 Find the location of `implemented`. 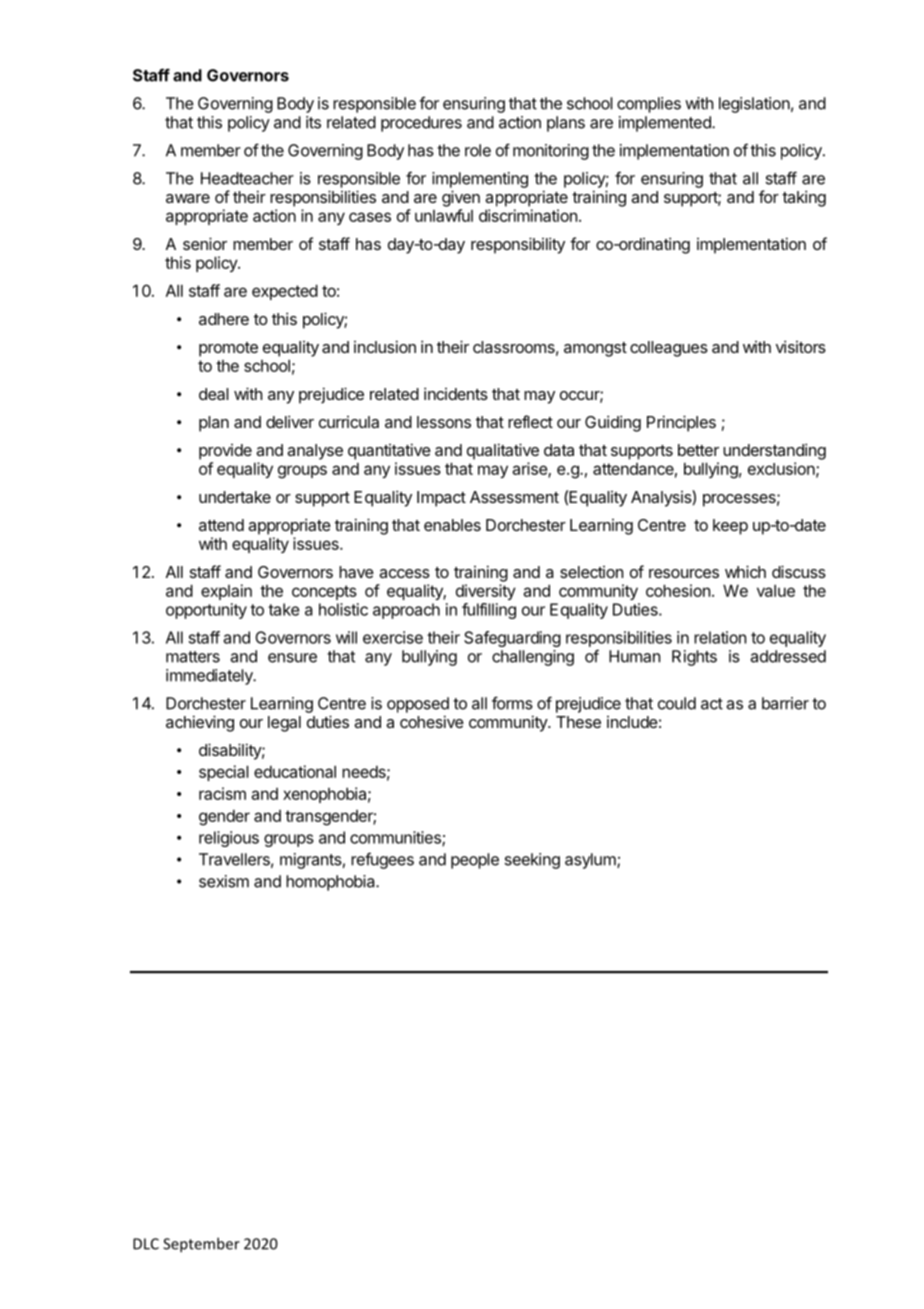

implemented is located at coordinates (666, 124).
